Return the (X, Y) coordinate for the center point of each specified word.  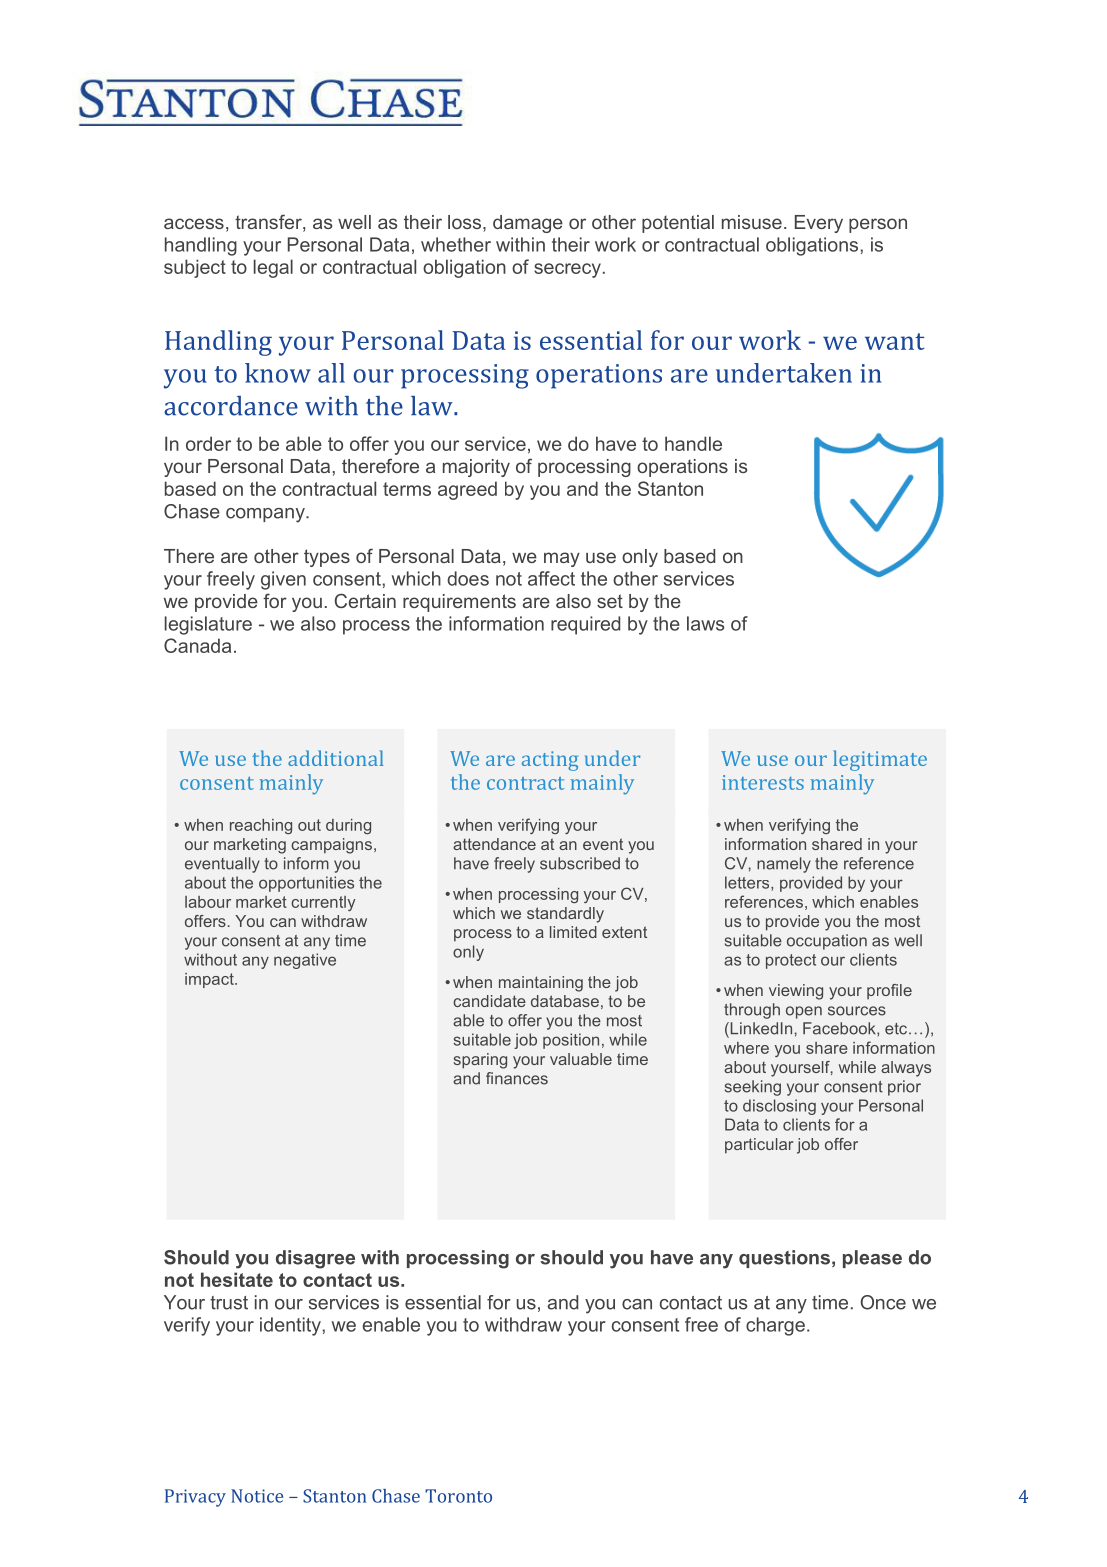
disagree (315, 1259)
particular (759, 1146)
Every (819, 224)
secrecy (567, 270)
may (562, 559)
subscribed (580, 863)
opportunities (306, 884)
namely (784, 865)
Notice (257, 1496)
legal (273, 268)
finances (517, 1078)
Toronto (458, 1496)
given (283, 580)
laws (706, 623)
